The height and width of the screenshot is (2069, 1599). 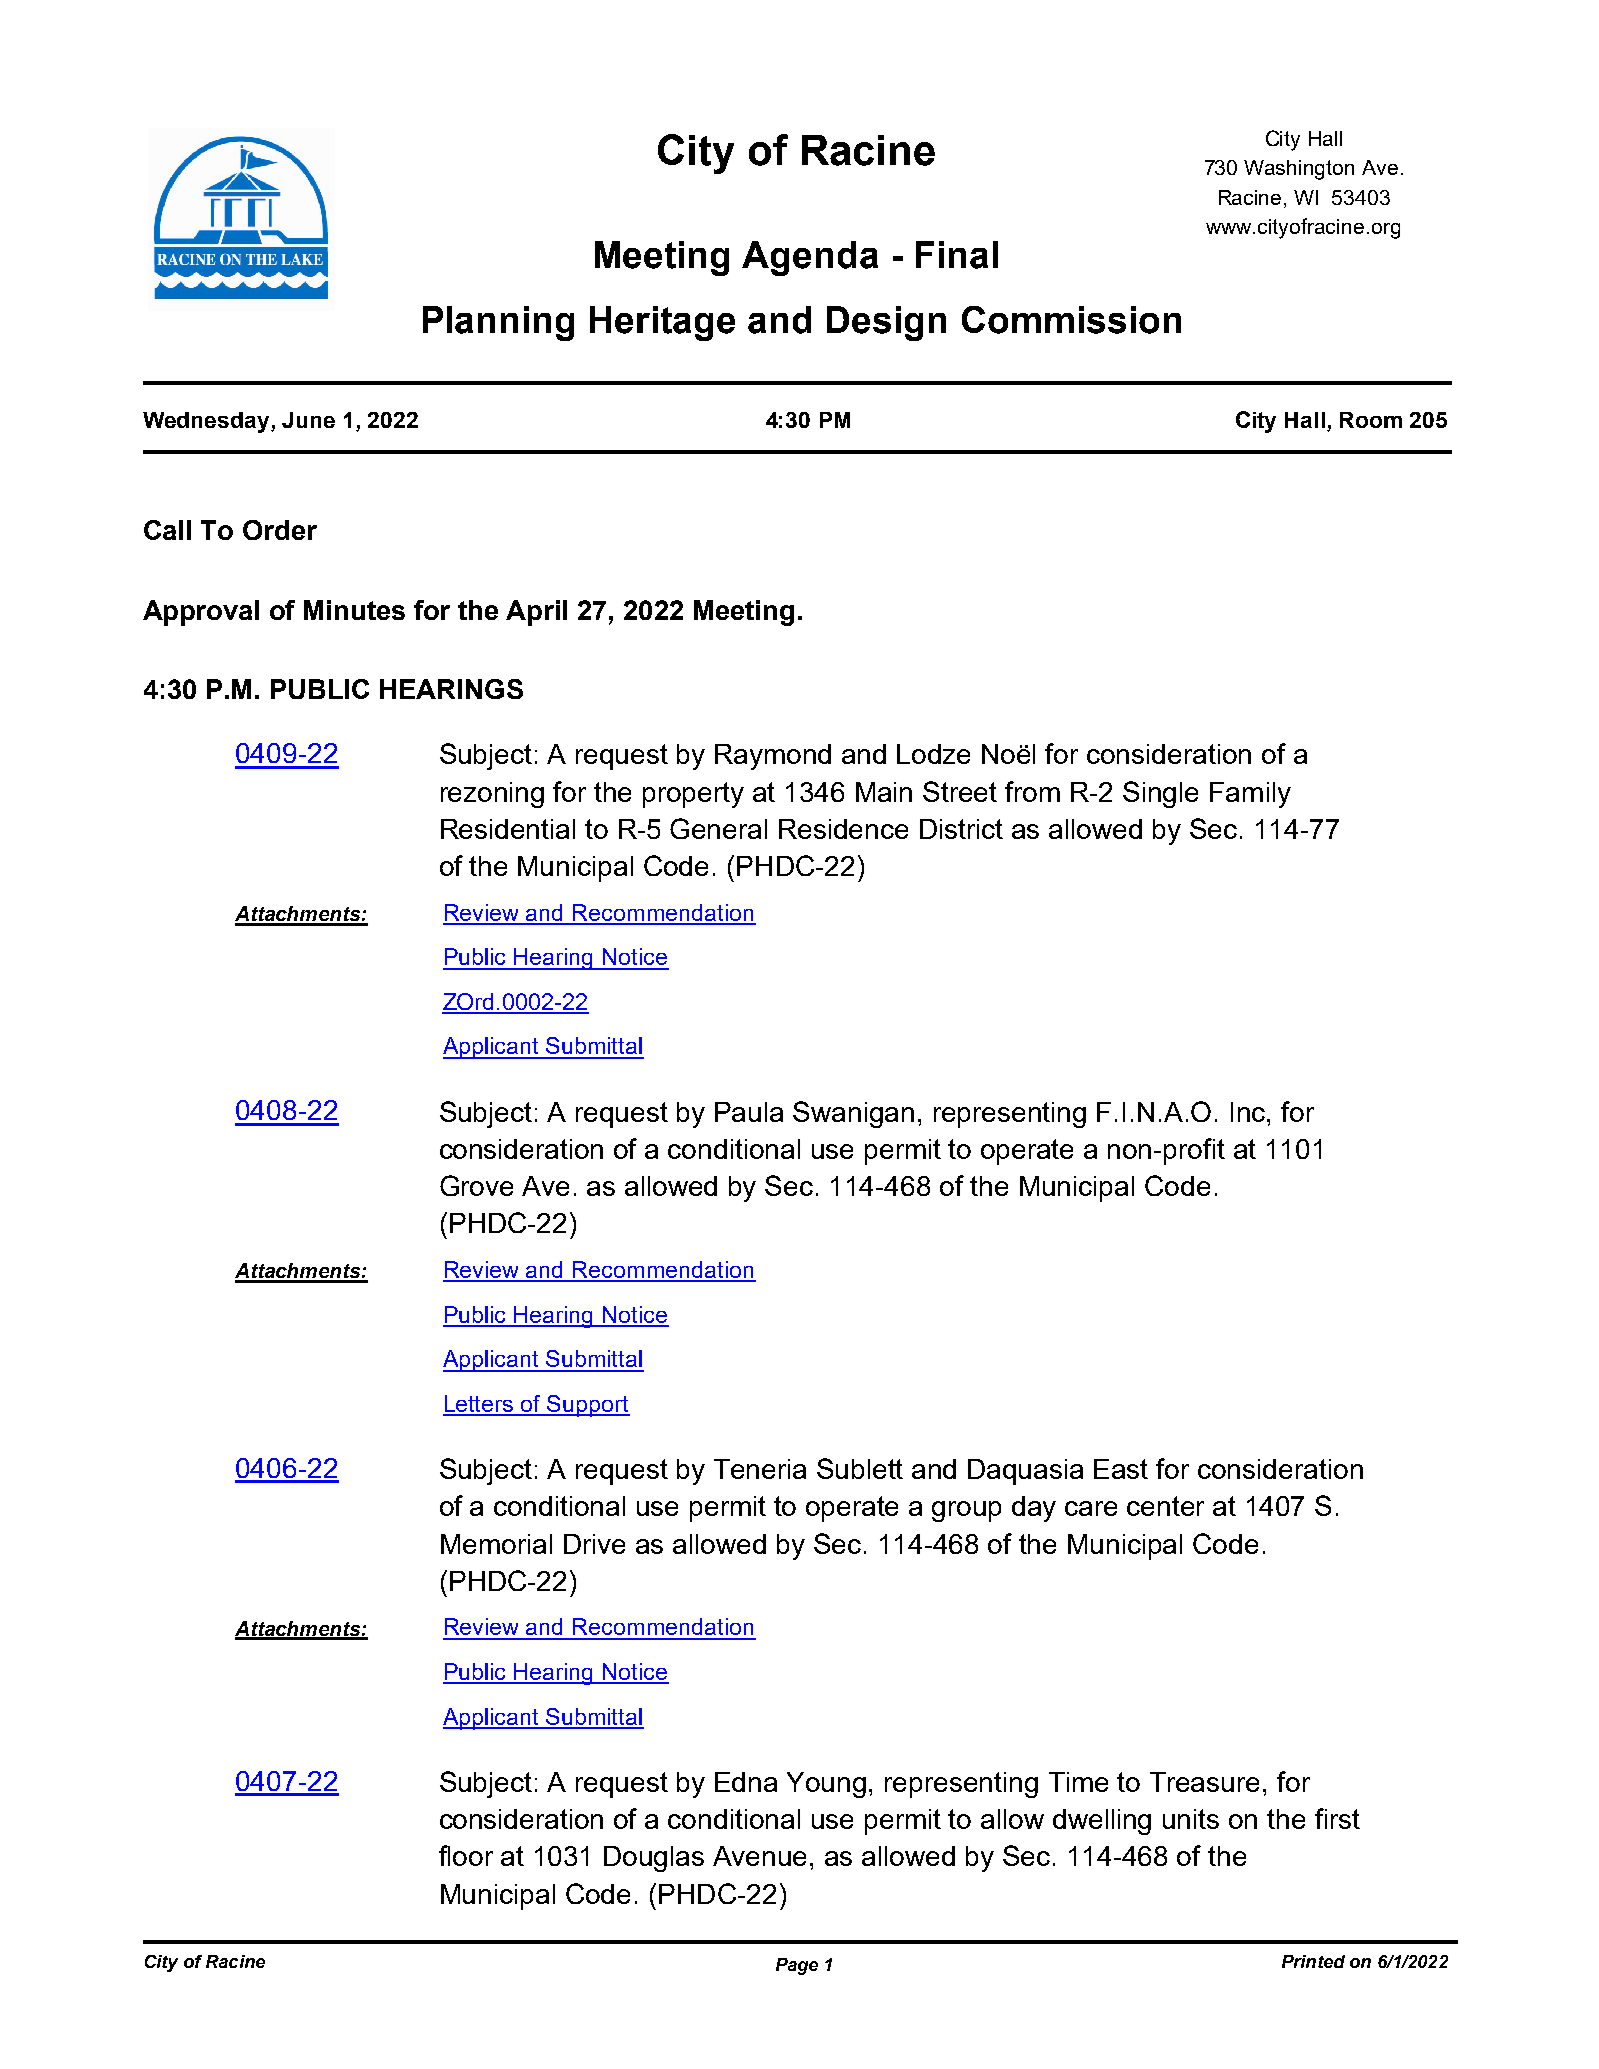 What do you see at coordinates (498, 323) in the screenshot?
I see `Planning` at bounding box center [498, 323].
